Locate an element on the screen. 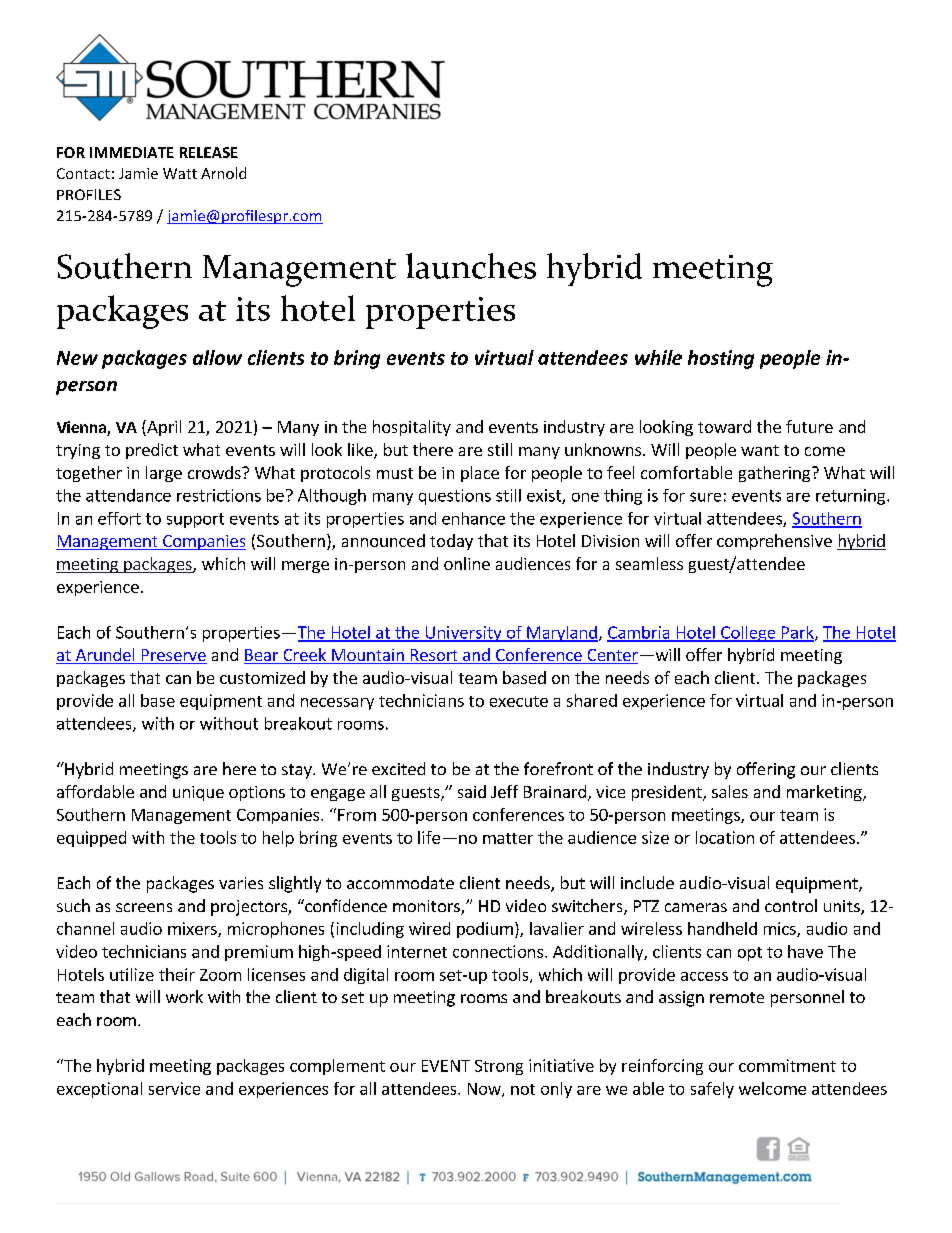 The width and height of the screenshot is (952, 1233). exceptional is located at coordinates (99, 1090).
